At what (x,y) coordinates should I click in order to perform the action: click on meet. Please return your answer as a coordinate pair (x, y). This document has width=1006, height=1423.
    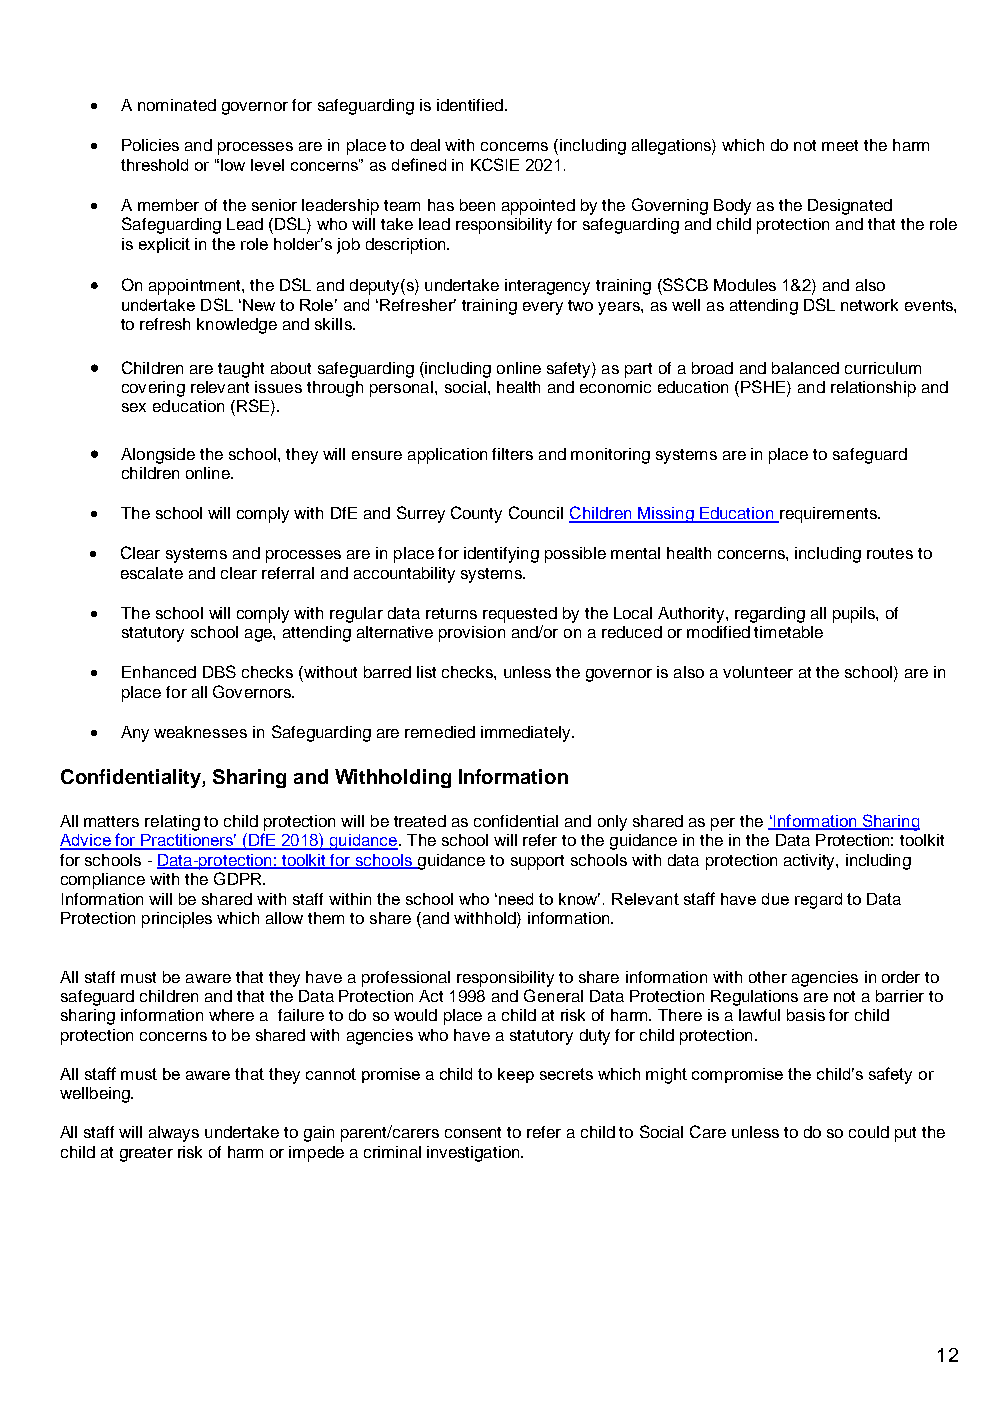
    Looking at the image, I should click on (840, 145).
